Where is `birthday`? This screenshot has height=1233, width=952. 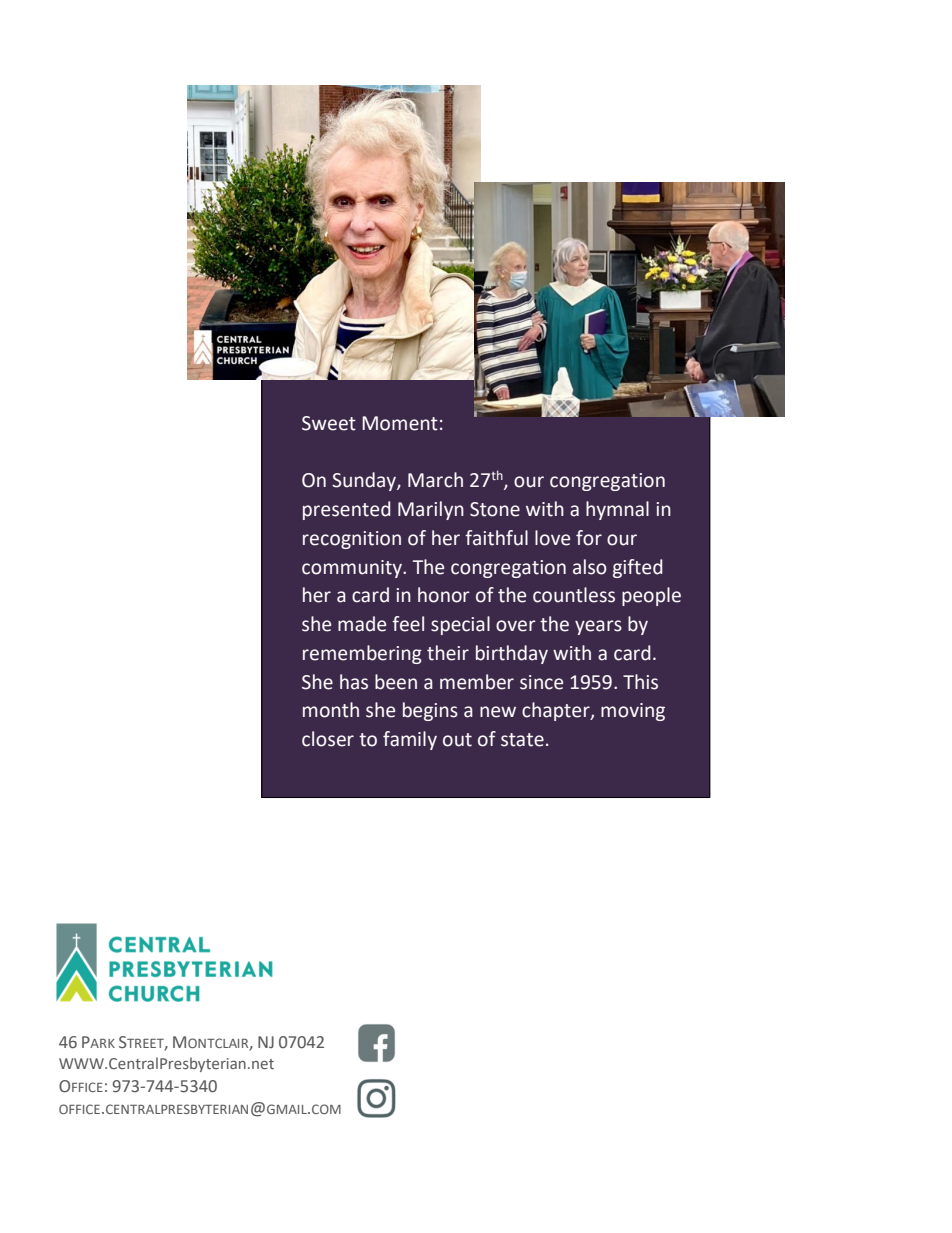
birthday is located at coordinates (512, 654).
